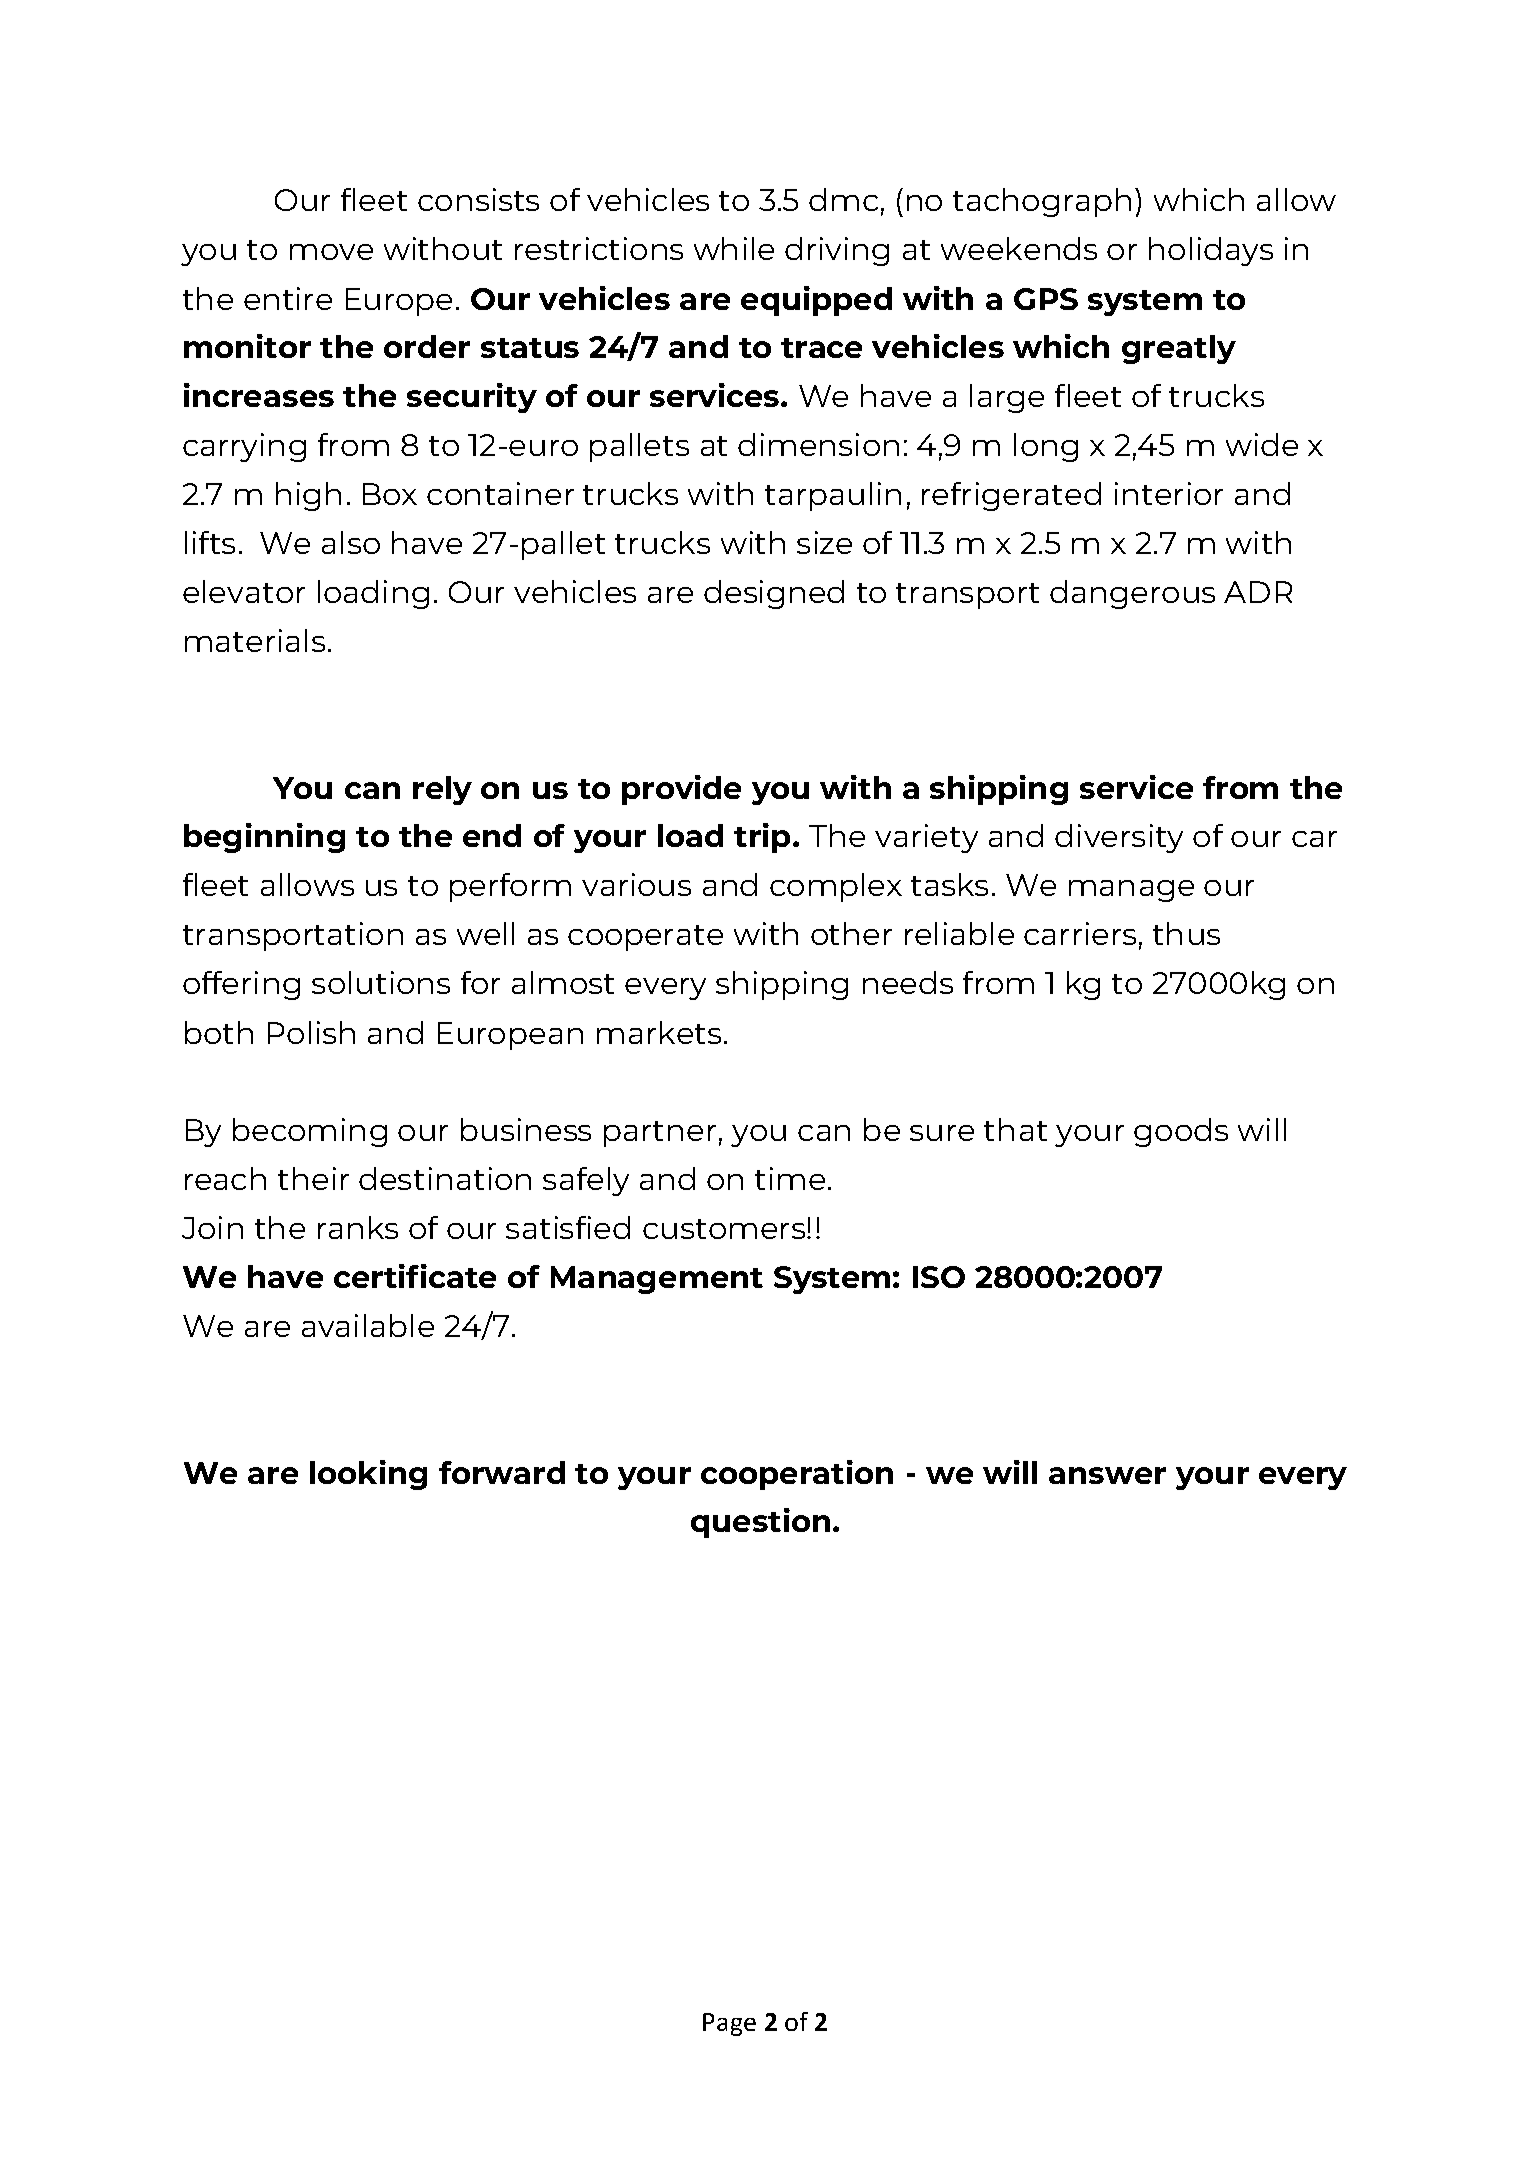 This screenshot has height=2166, width=1531. I want to click on answer, so click(1107, 1475).
